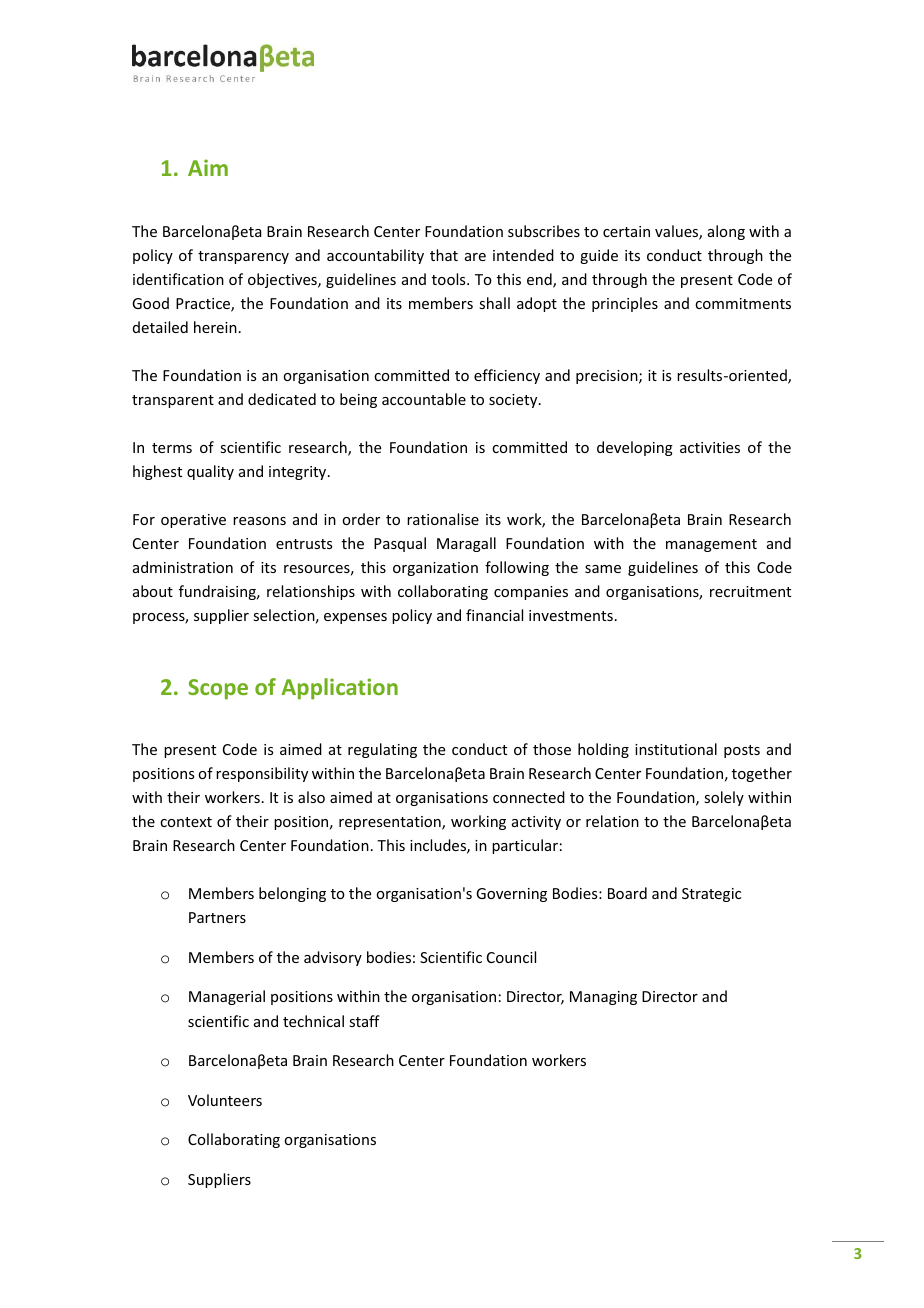 Image resolution: width=924 pixels, height=1308 pixels. What do you see at coordinates (726, 232) in the image?
I see `along` at bounding box center [726, 232].
